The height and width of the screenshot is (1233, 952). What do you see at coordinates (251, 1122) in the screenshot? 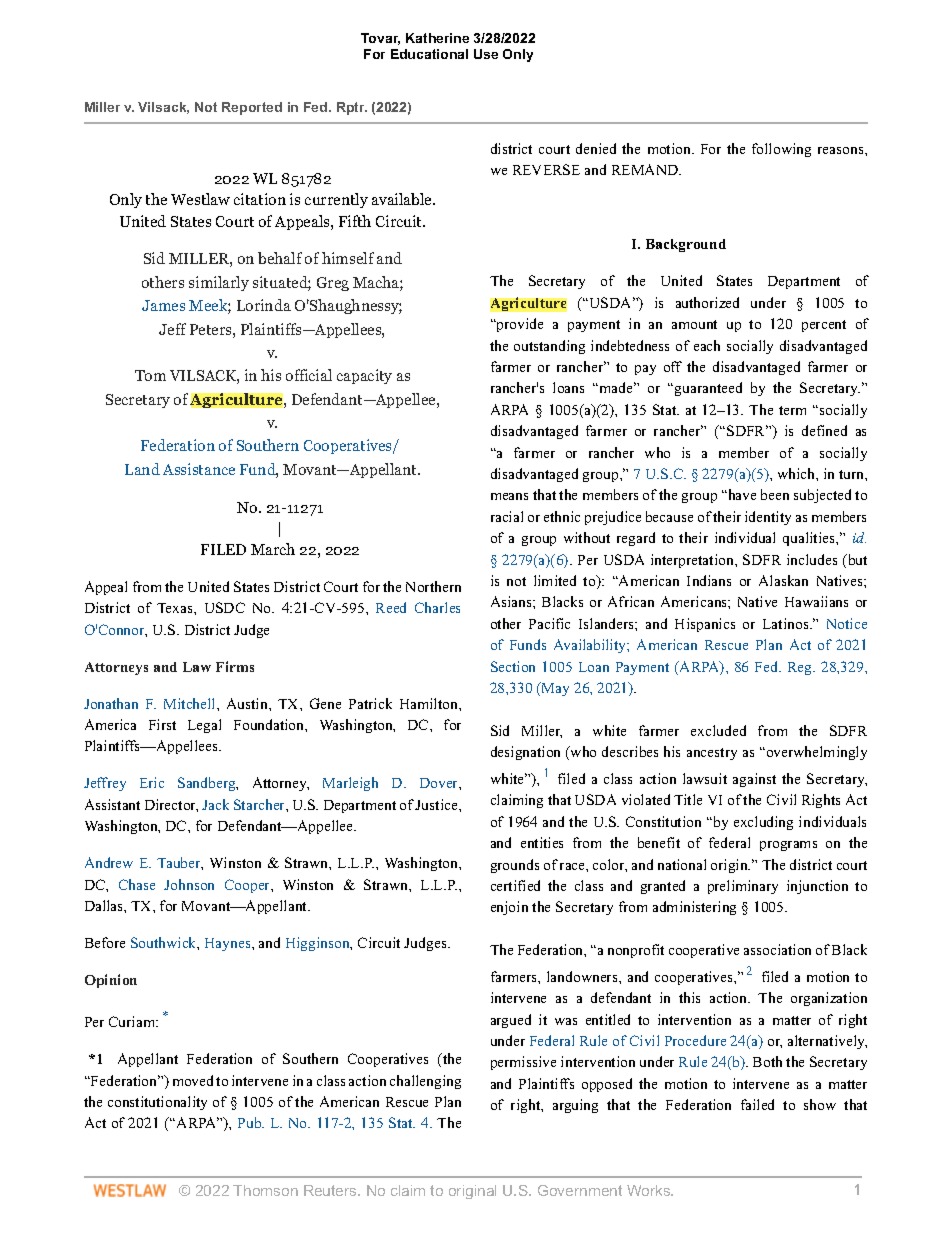
I see `Pub` at bounding box center [251, 1122].
